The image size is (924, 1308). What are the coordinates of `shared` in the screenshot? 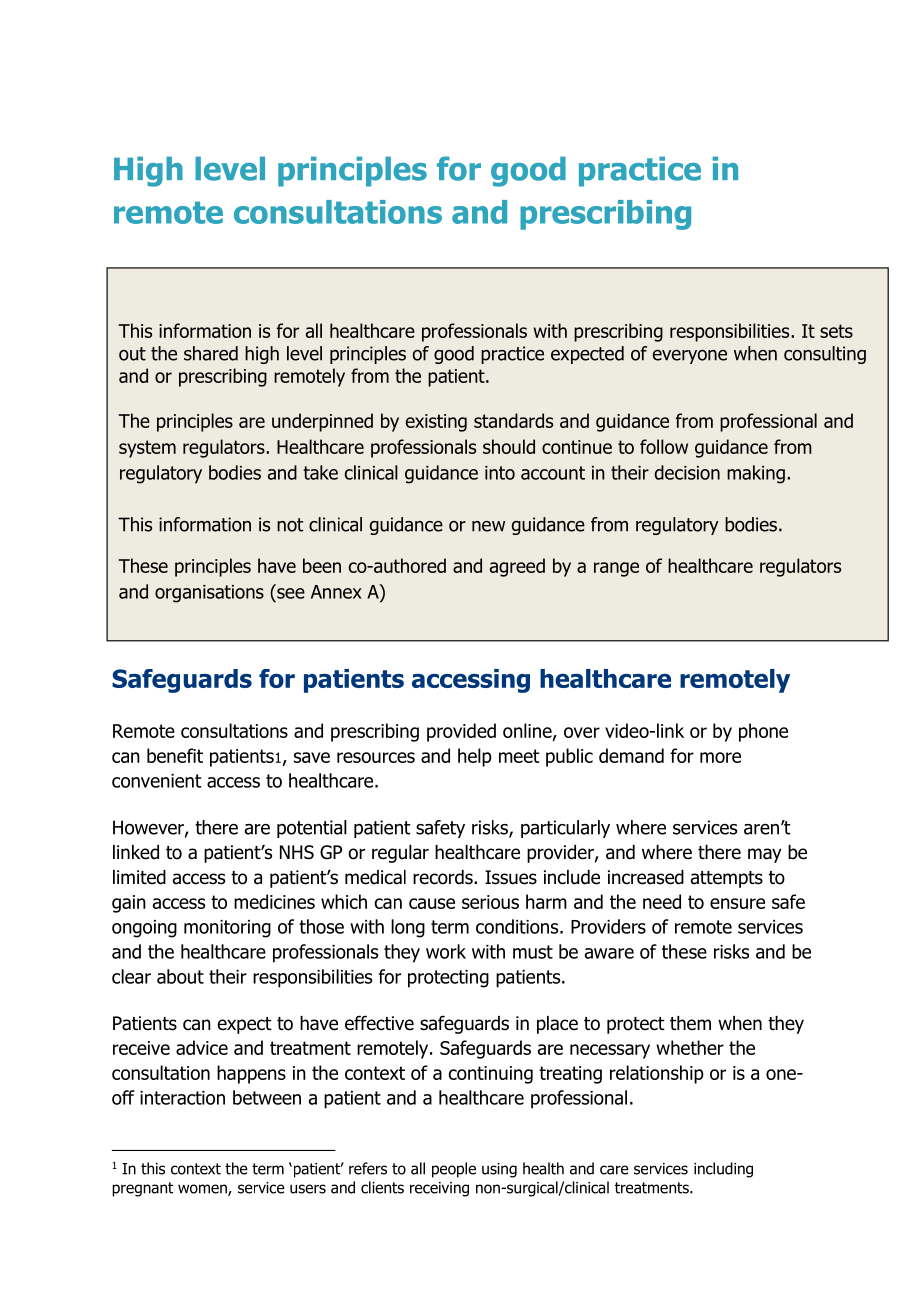 It's located at (211, 353).
